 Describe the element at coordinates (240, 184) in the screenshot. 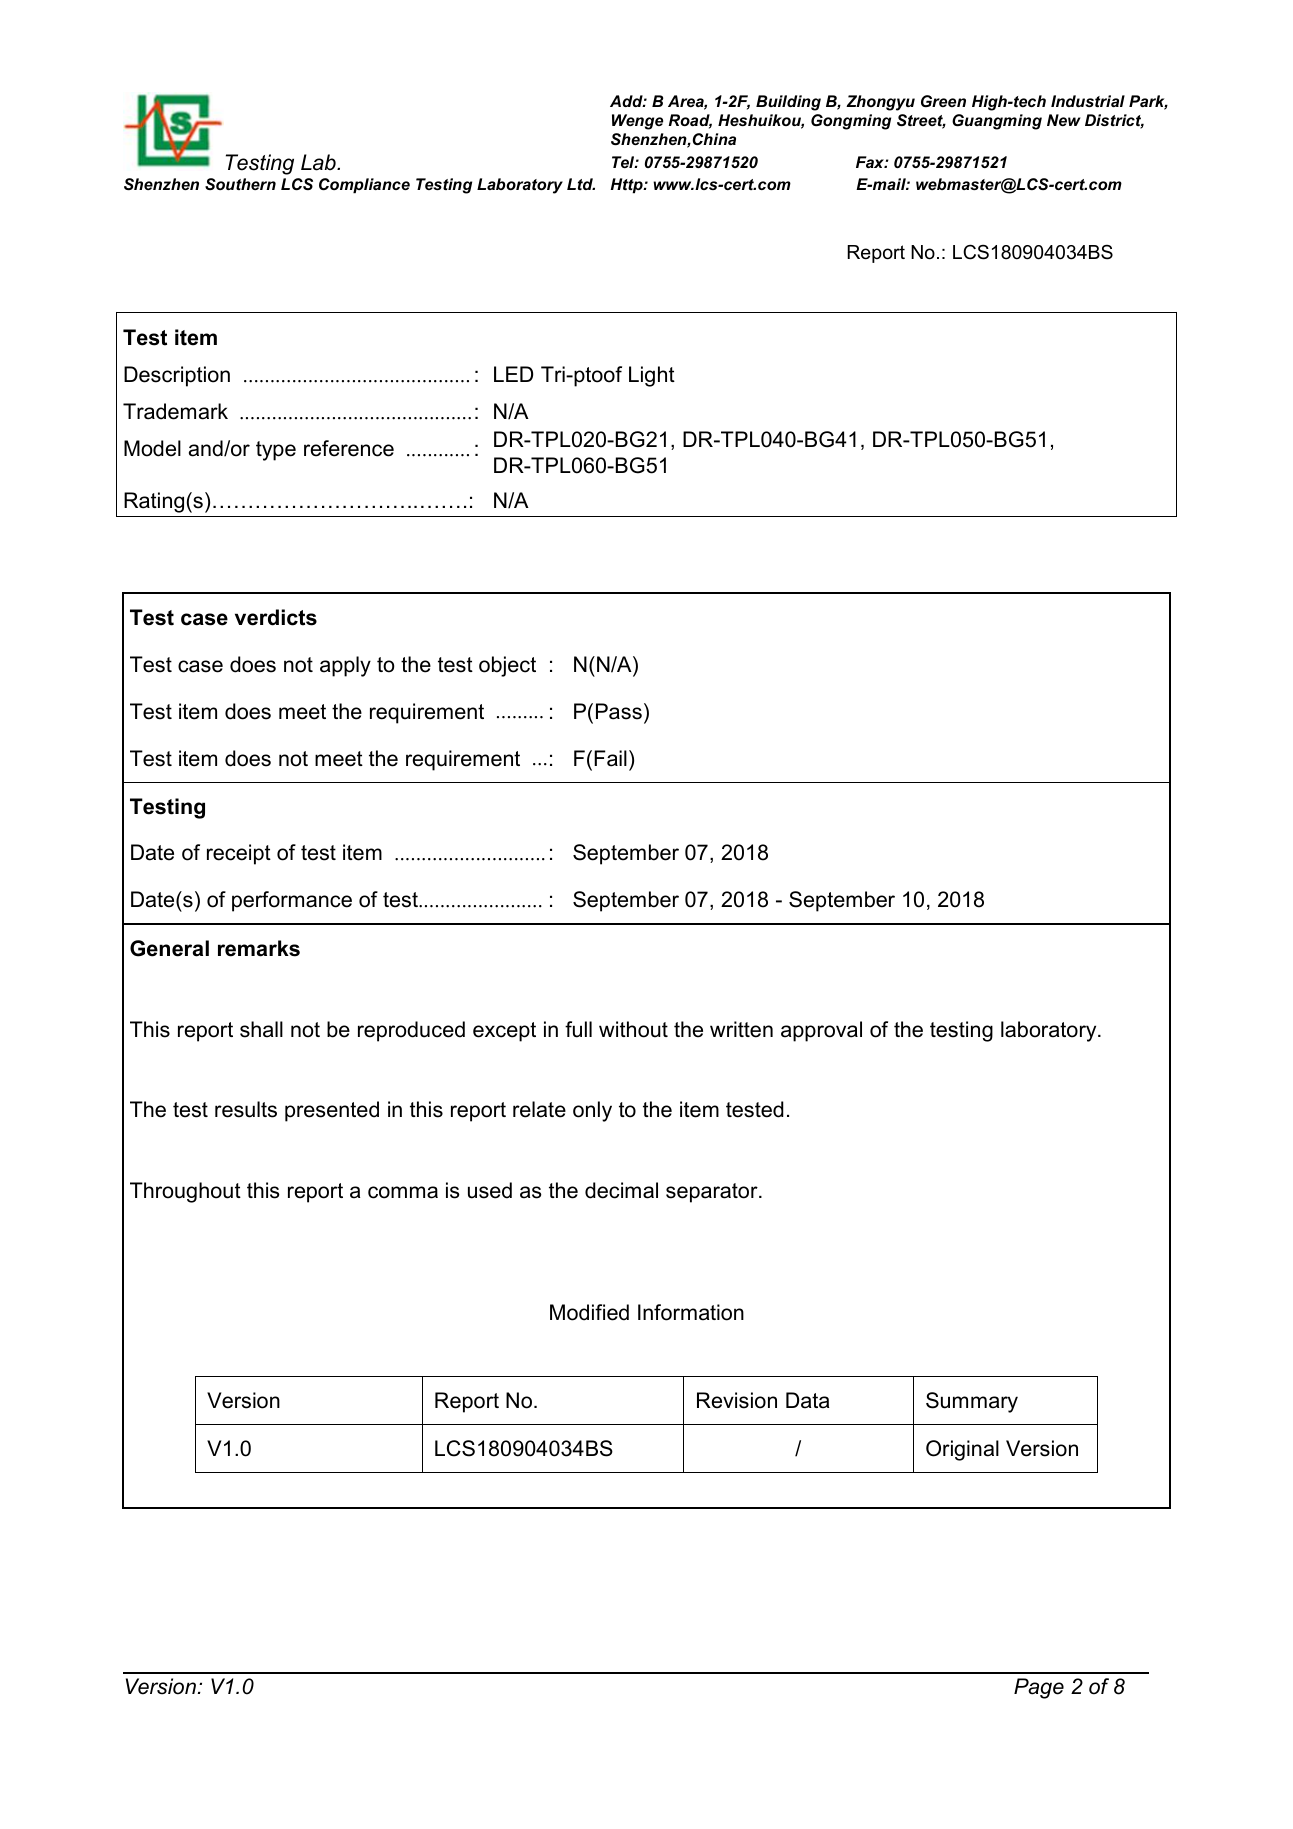

I see `Southern` at that location.
